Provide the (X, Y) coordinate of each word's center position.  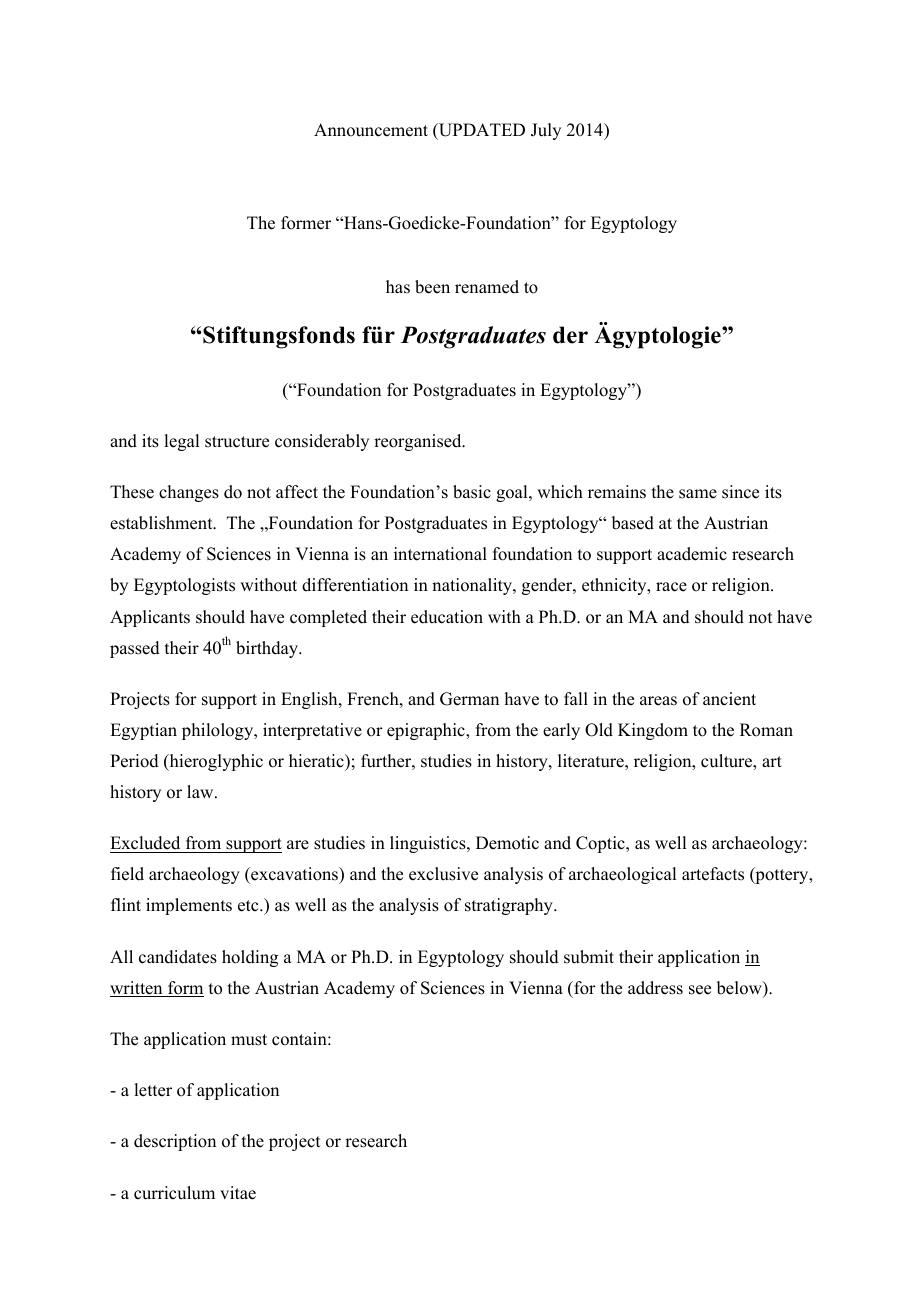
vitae (238, 1193)
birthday (268, 649)
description (175, 1142)
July (546, 131)
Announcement (371, 130)
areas (658, 701)
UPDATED (481, 131)
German (469, 699)
